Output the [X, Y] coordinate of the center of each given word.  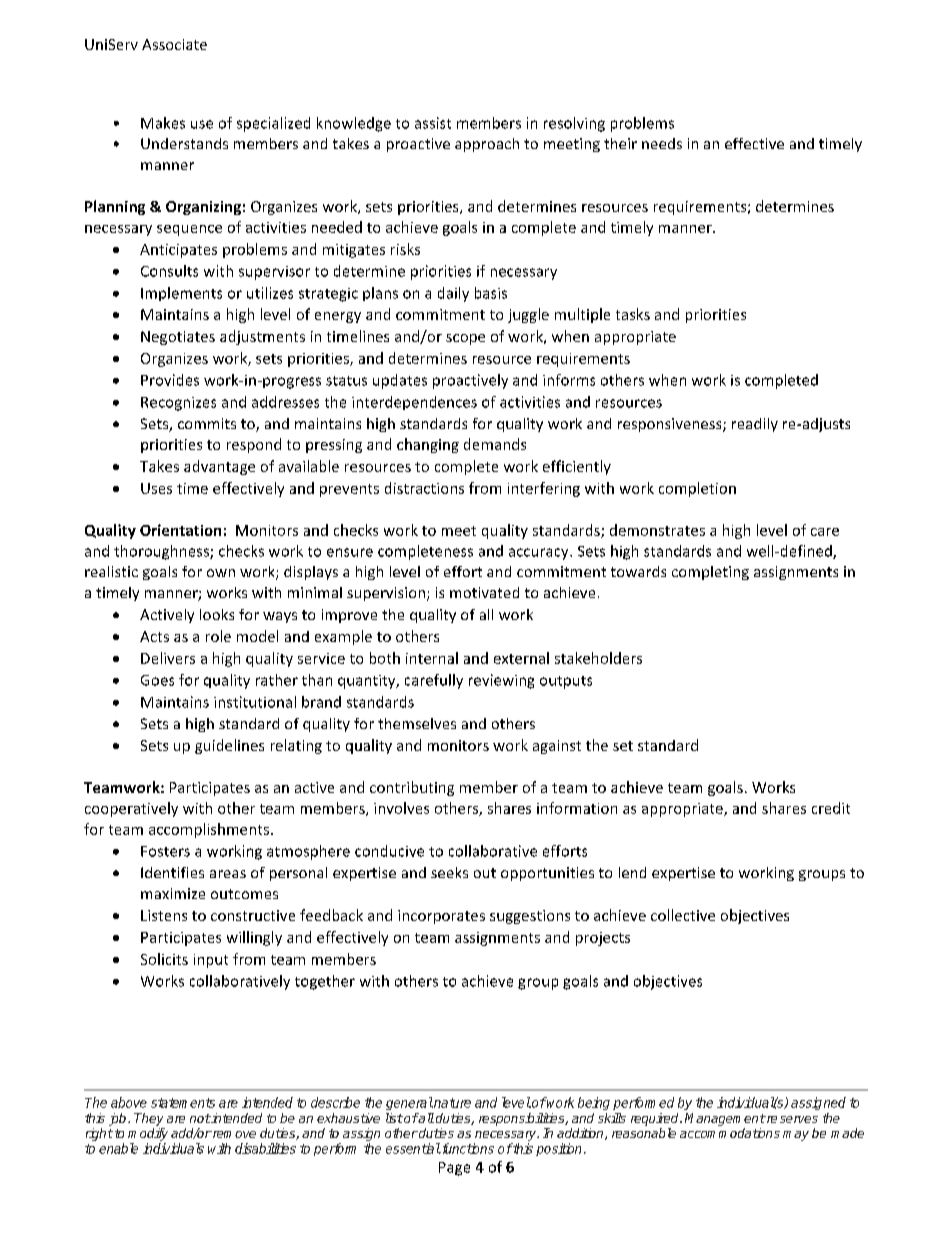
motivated [484, 592]
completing [710, 573]
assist [433, 123]
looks [217, 614]
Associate [174, 44]
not [200, 1118]
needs [662, 143]
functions [467, 1148]
